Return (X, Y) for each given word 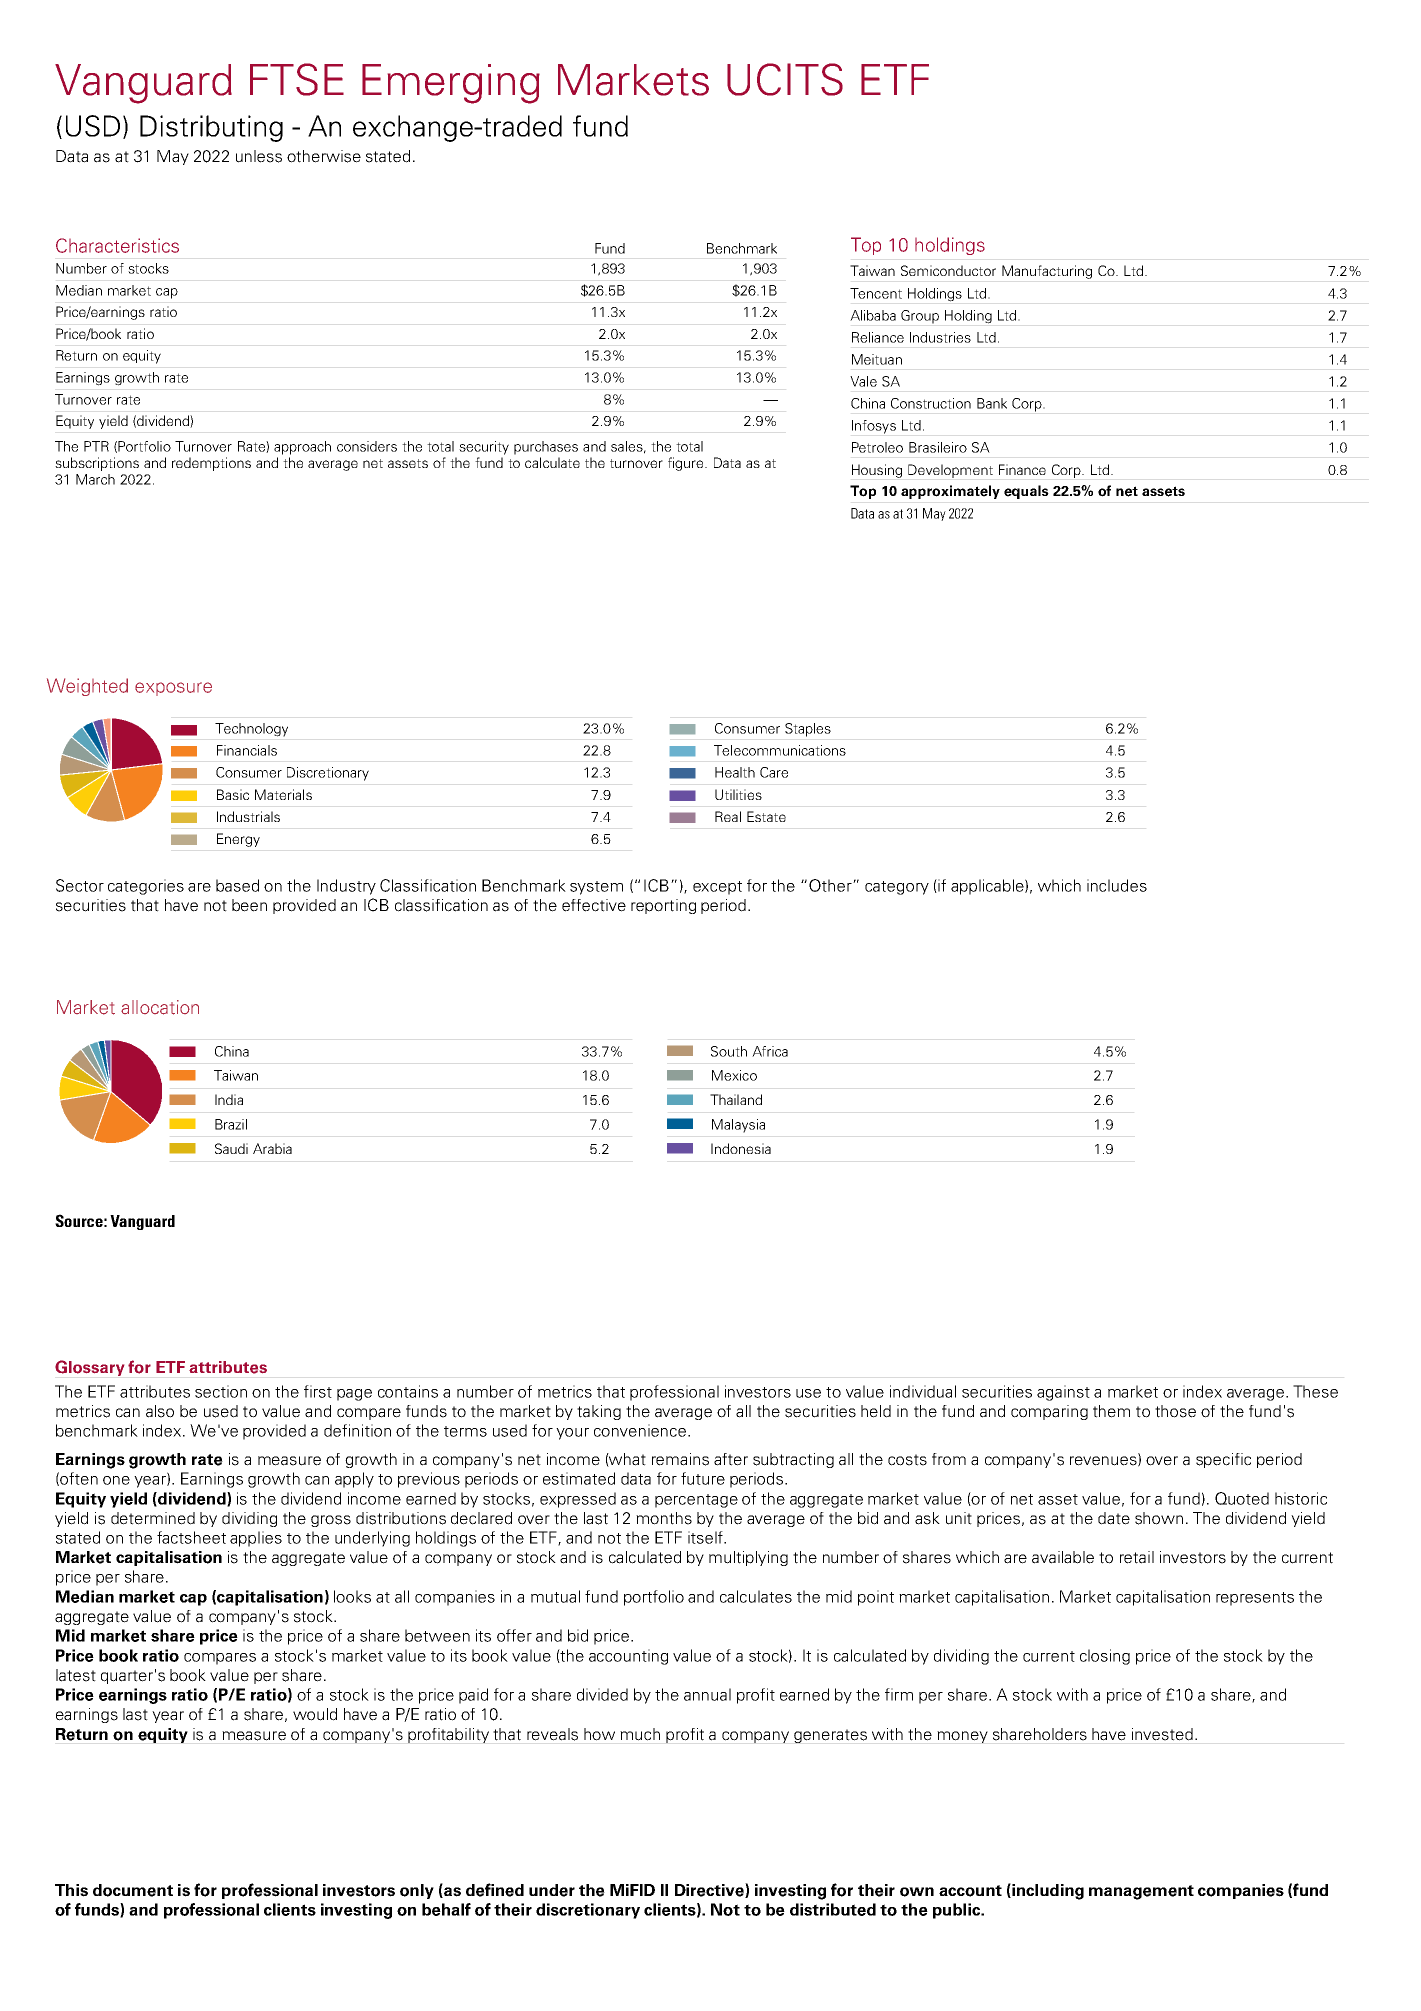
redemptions (211, 464)
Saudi (231, 1148)
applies (256, 1539)
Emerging (451, 84)
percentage (696, 1501)
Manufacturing (1047, 272)
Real (728, 816)
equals (1026, 492)
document (133, 1890)
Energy (238, 840)
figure (687, 464)
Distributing (211, 128)
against (1063, 1393)
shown (1159, 1518)
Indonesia (741, 1148)
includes (1117, 885)
